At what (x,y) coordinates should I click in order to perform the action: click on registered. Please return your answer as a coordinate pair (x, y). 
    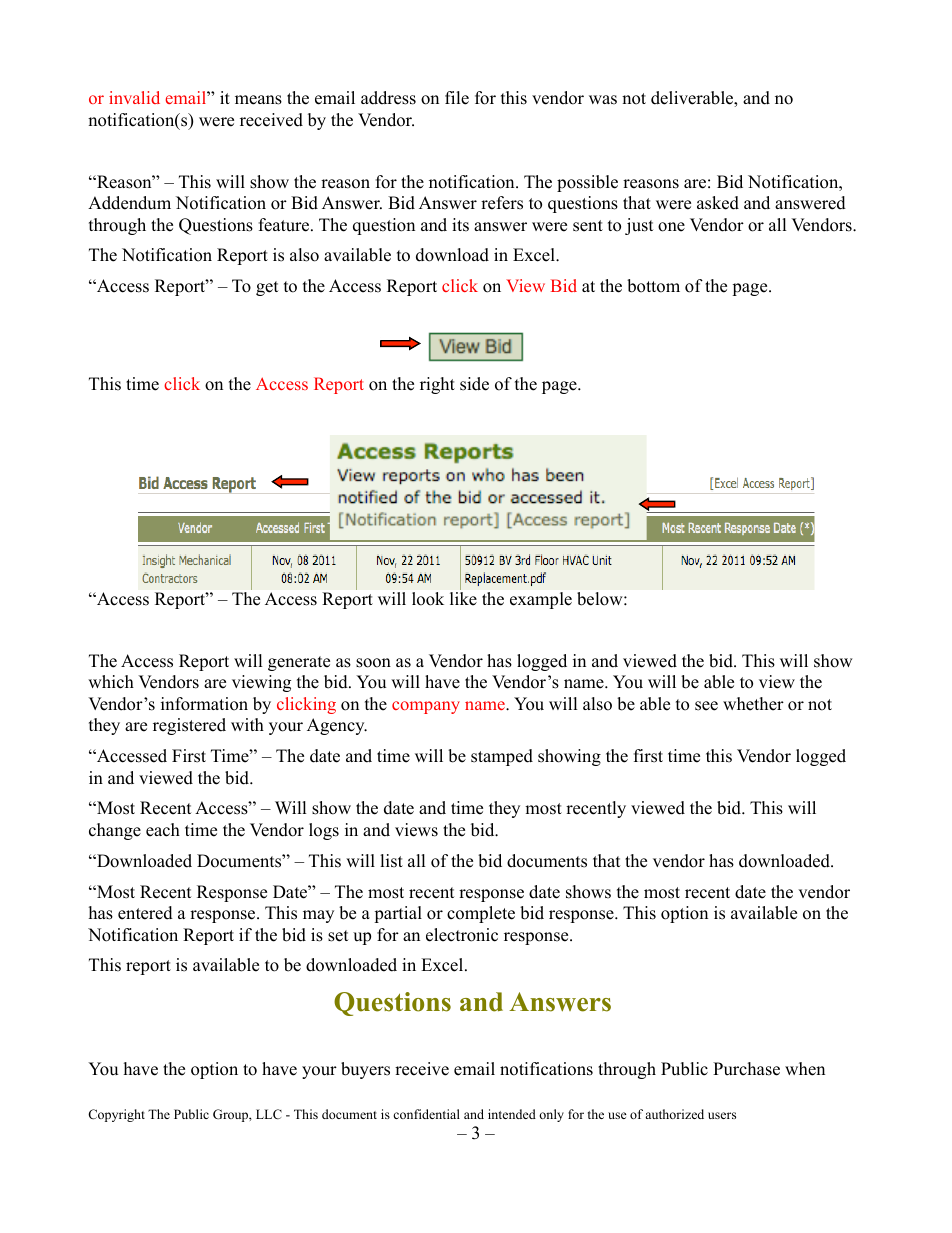
    Looking at the image, I should click on (189, 726).
